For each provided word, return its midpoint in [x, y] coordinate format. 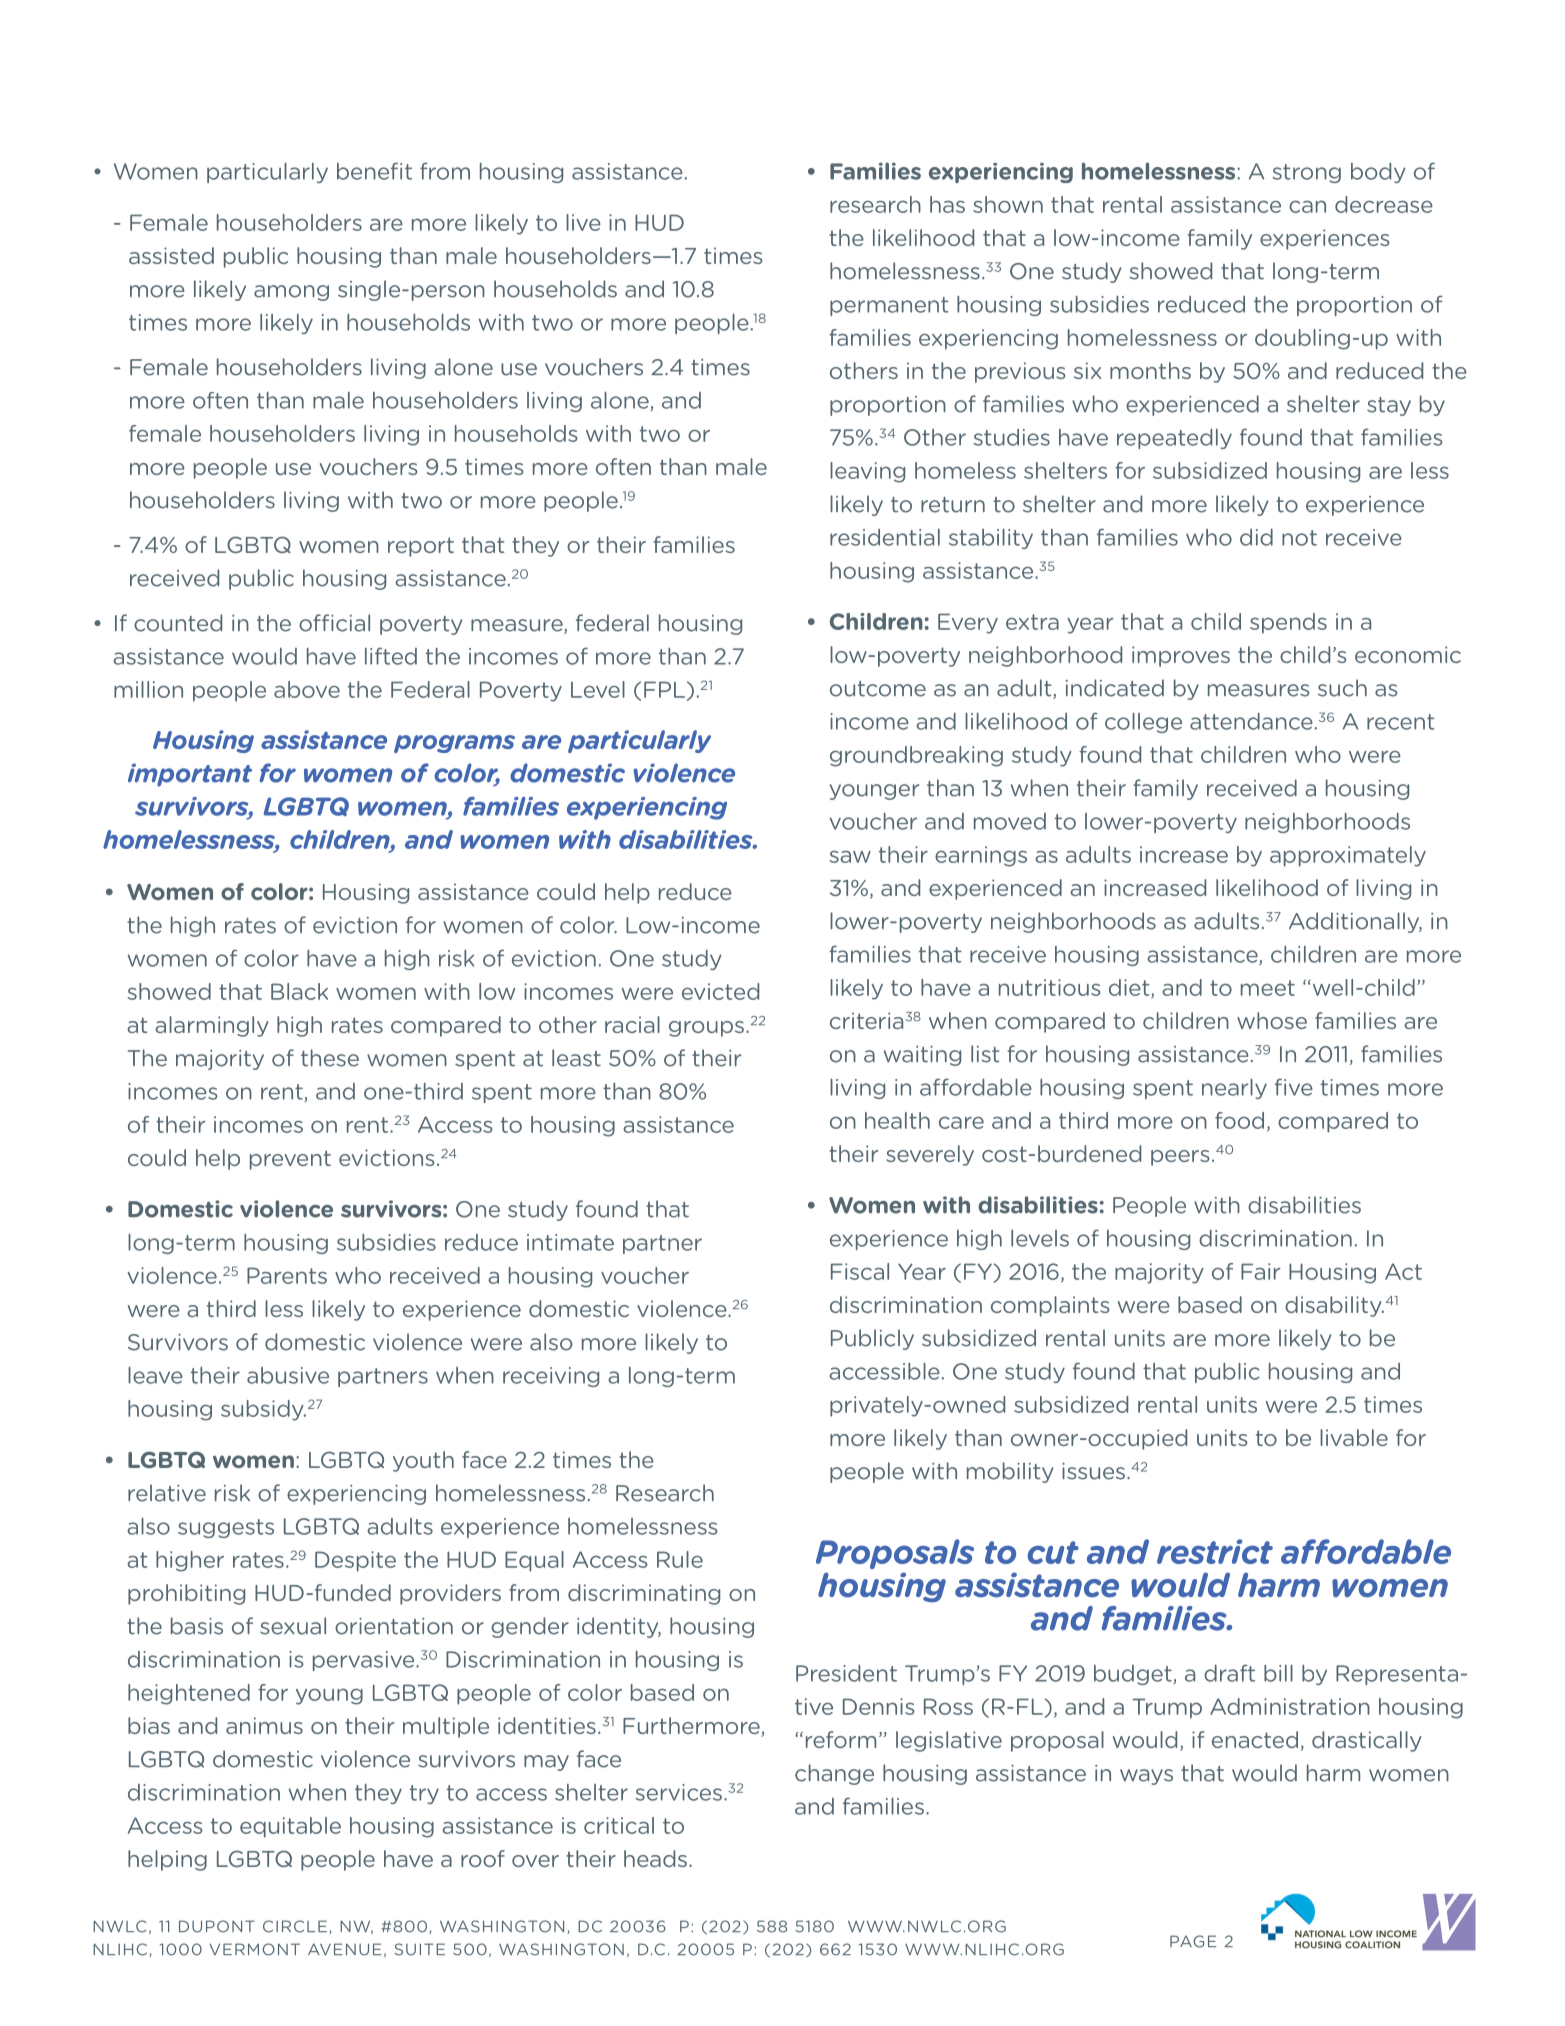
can [1307, 206]
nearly [1234, 1089]
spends [1288, 623]
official [334, 623]
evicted [720, 991]
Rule [680, 1559]
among [291, 293]
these [330, 1058]
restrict [1215, 1551]
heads [655, 1858]
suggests [226, 1528]
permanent [889, 306]
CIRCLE [295, 1926]
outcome [878, 689]
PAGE [1193, 1941]
